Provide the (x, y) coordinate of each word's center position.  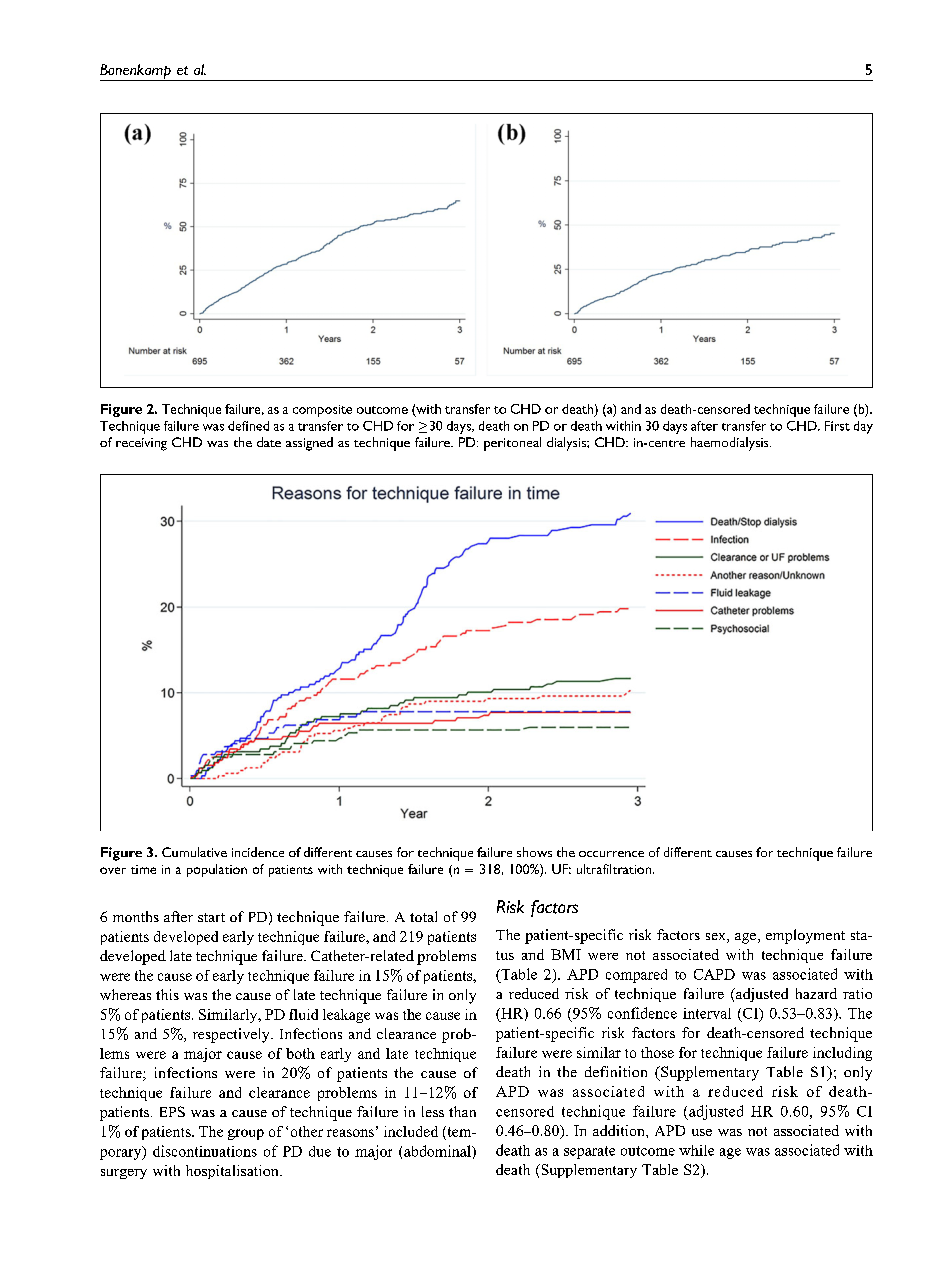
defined (248, 426)
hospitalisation (233, 1172)
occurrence (611, 854)
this (167, 994)
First (837, 426)
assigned (309, 444)
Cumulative (194, 852)
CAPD (714, 974)
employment (805, 936)
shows (534, 852)
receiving (141, 444)
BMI (566, 954)
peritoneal (512, 444)
